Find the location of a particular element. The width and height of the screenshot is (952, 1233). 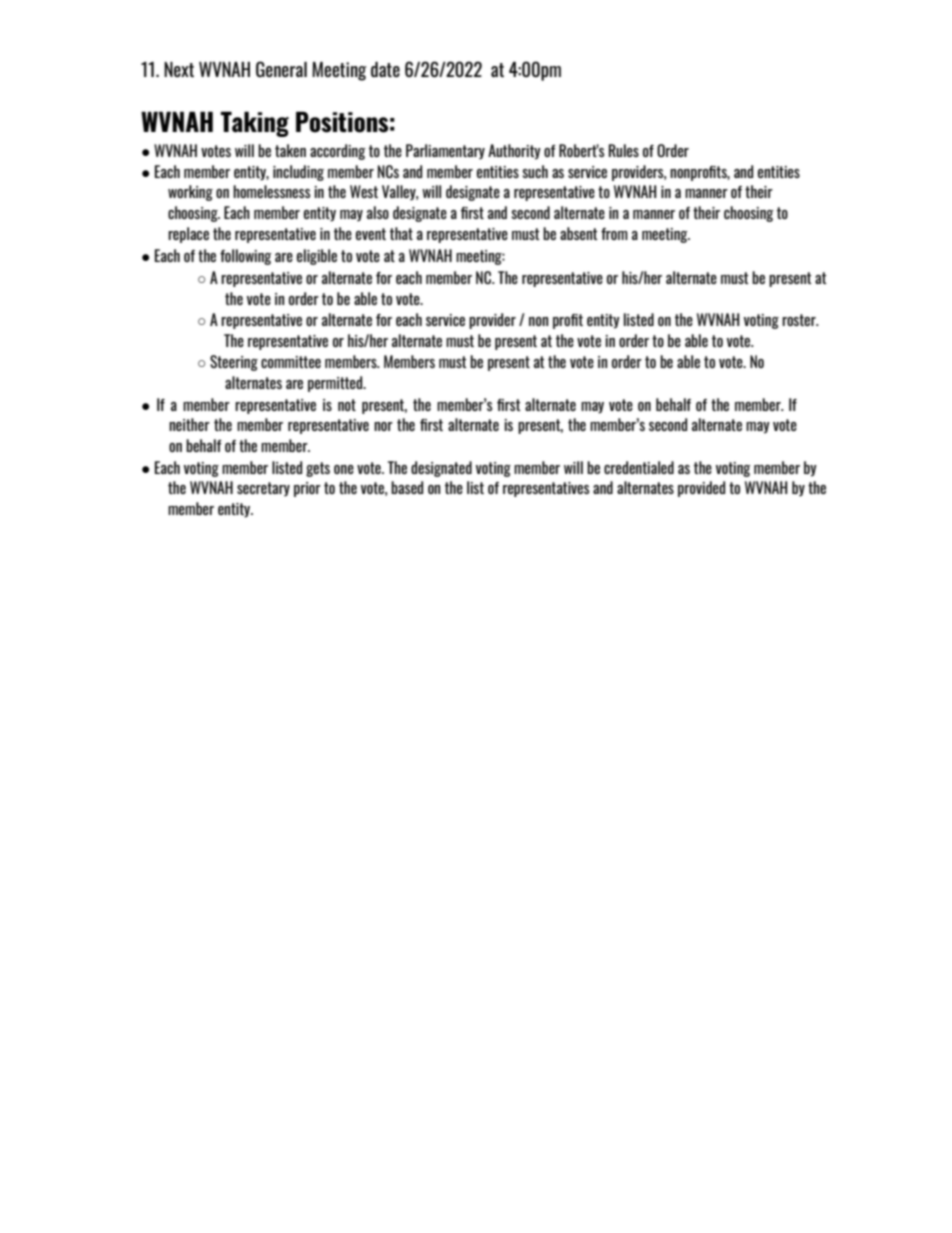

such is located at coordinates (535, 171).
